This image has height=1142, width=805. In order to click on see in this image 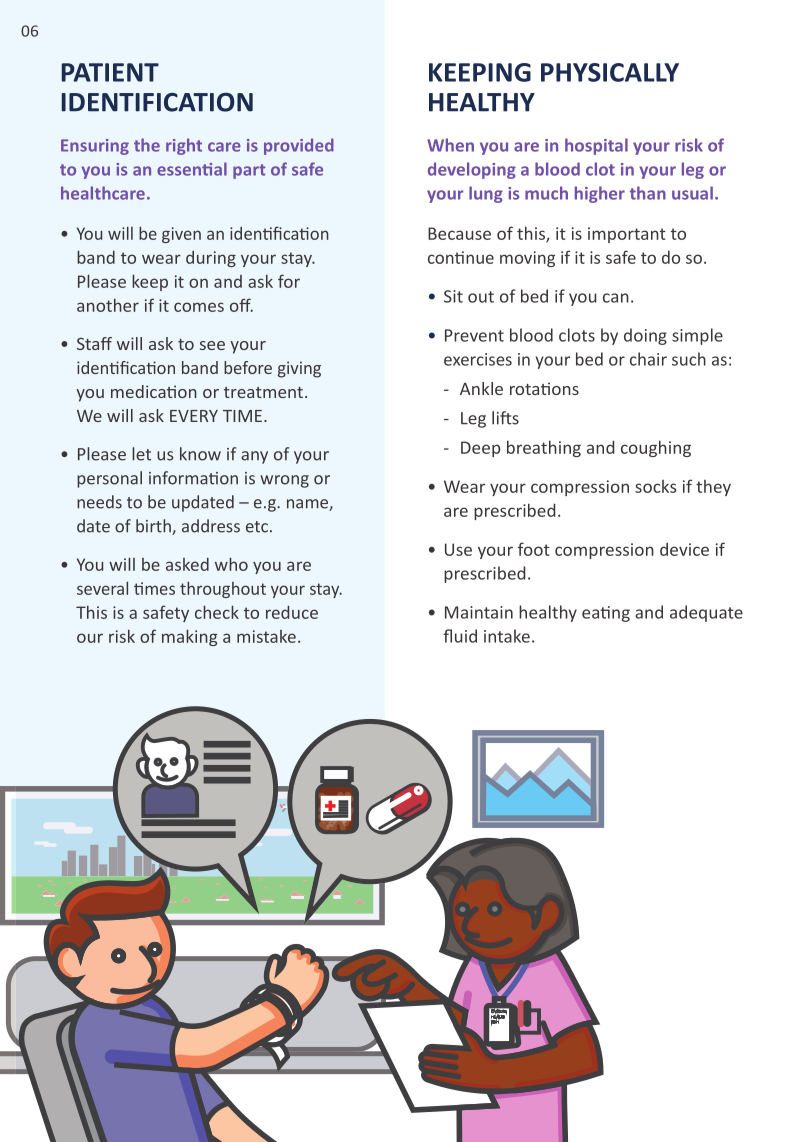, I will do `click(212, 345)`.
